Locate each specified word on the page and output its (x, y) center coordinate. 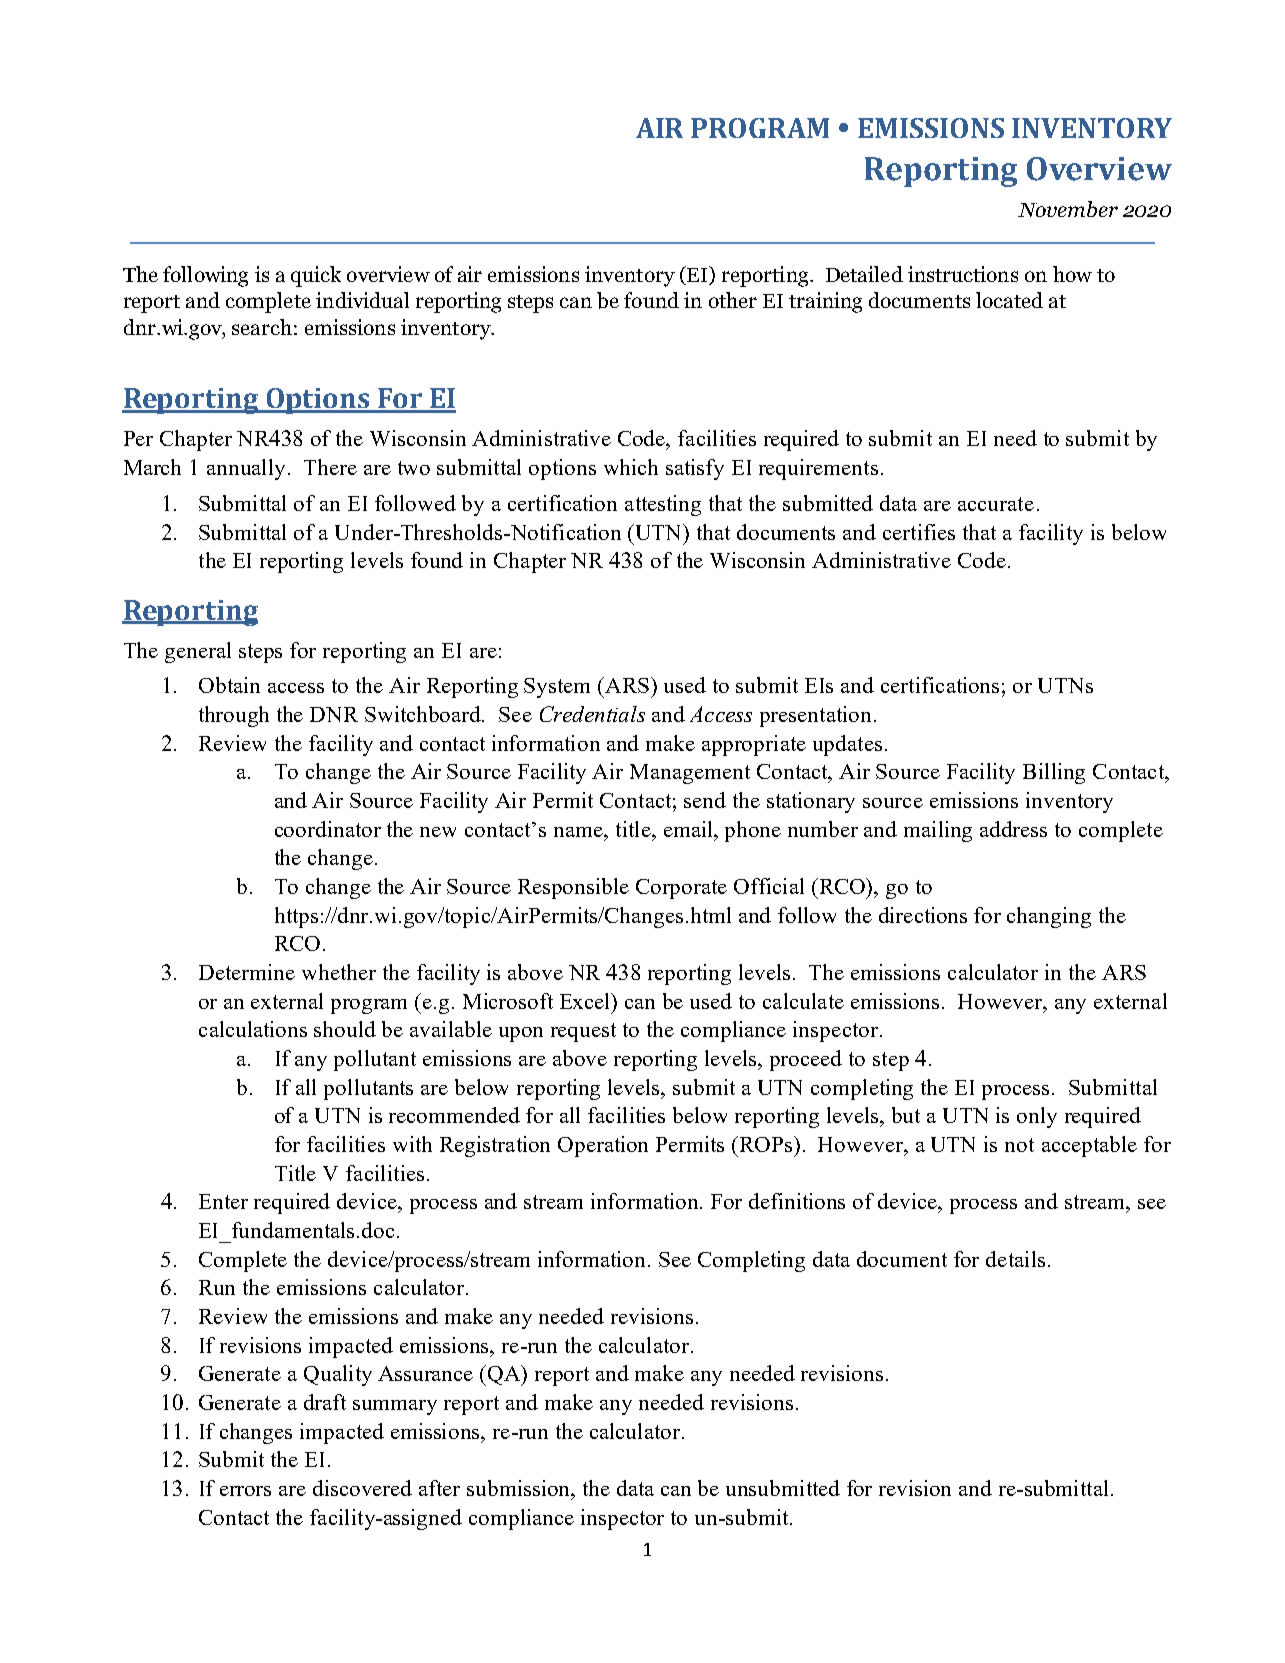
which (631, 467)
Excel (586, 1001)
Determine (247, 972)
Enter (223, 1201)
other (733, 300)
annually (246, 469)
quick (316, 276)
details (1015, 1259)
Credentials (592, 714)
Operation (603, 1146)
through (234, 716)
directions (923, 915)
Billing (1054, 773)
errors (245, 1491)
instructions (963, 274)
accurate (996, 504)
